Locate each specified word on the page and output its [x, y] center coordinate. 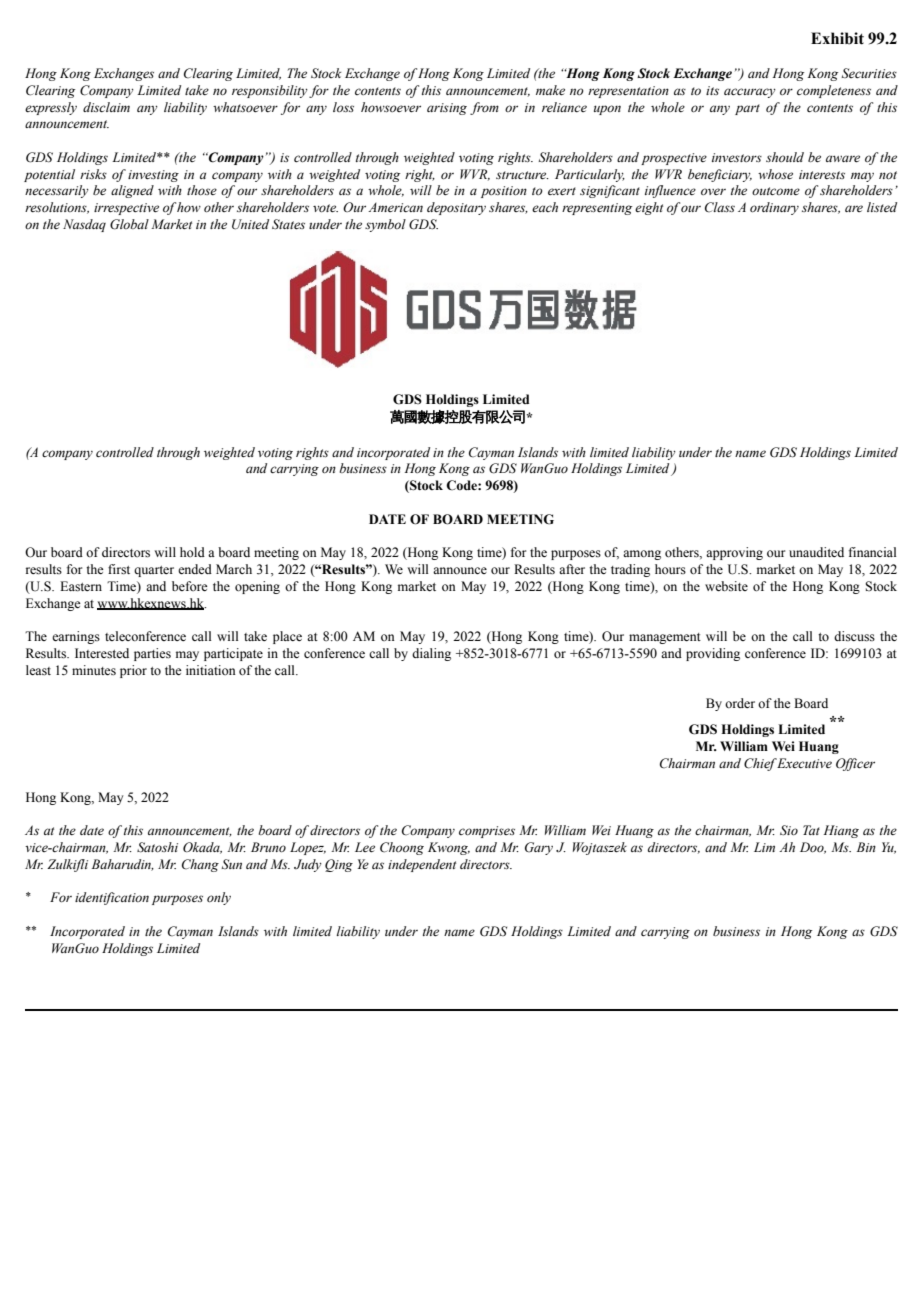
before [190, 586]
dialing [431, 654]
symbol [385, 225]
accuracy [750, 93]
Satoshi [157, 847]
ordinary [774, 208]
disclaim [106, 107]
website [726, 586]
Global [129, 224]
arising [447, 109]
